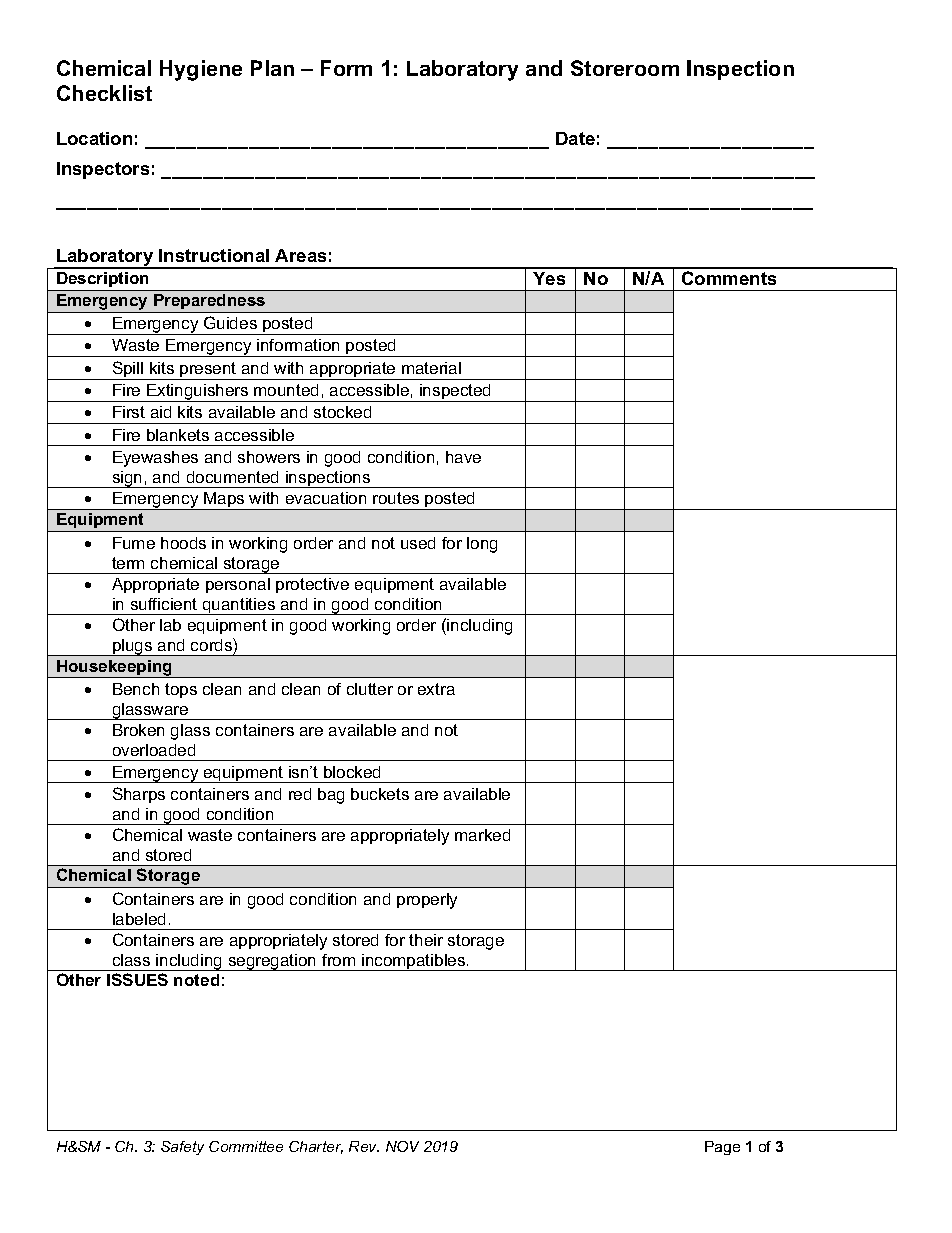 This image has height=1233, width=952. What do you see at coordinates (182, 1148) in the image?
I see `Safety` at bounding box center [182, 1148].
